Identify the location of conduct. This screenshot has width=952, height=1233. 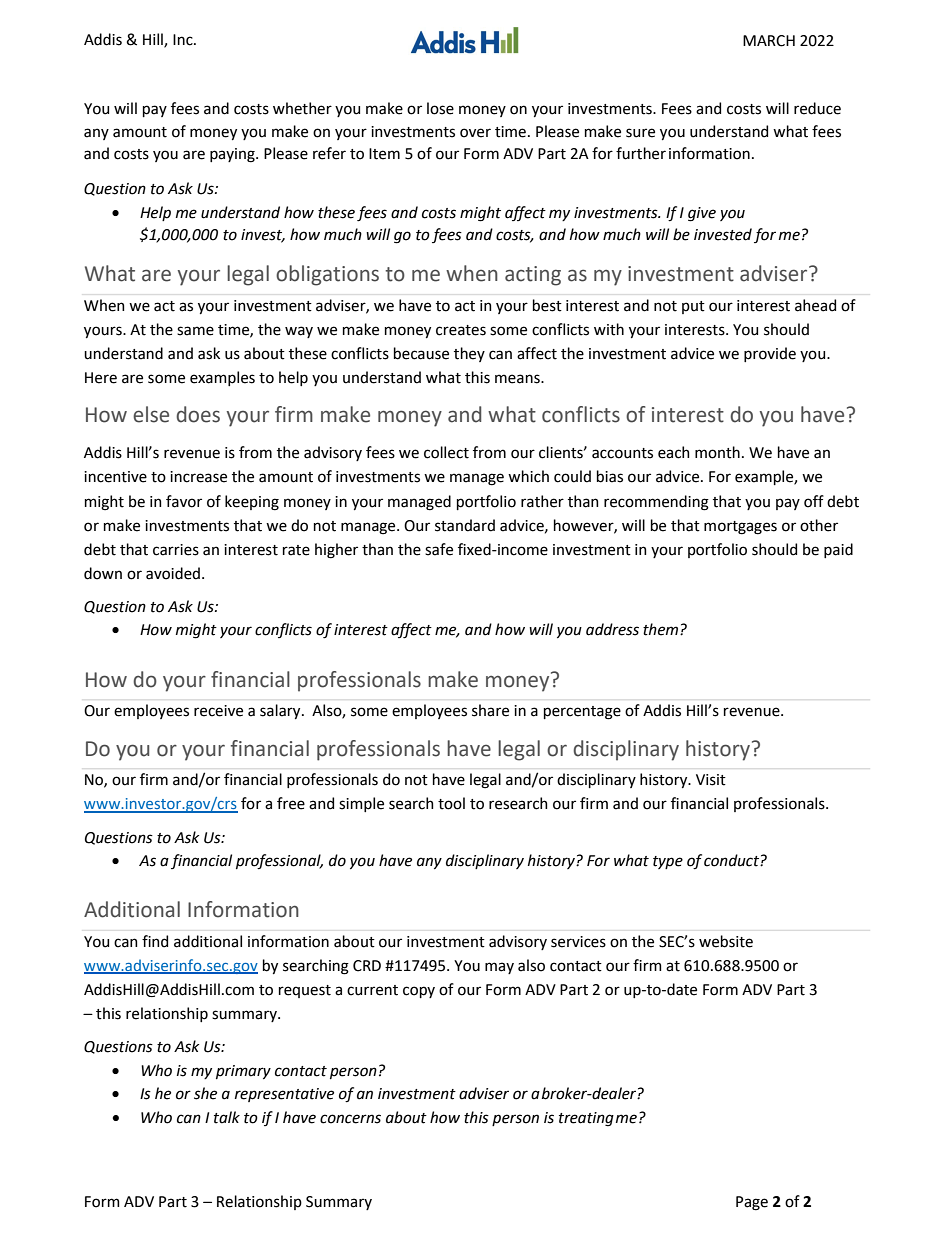
(732, 860).
